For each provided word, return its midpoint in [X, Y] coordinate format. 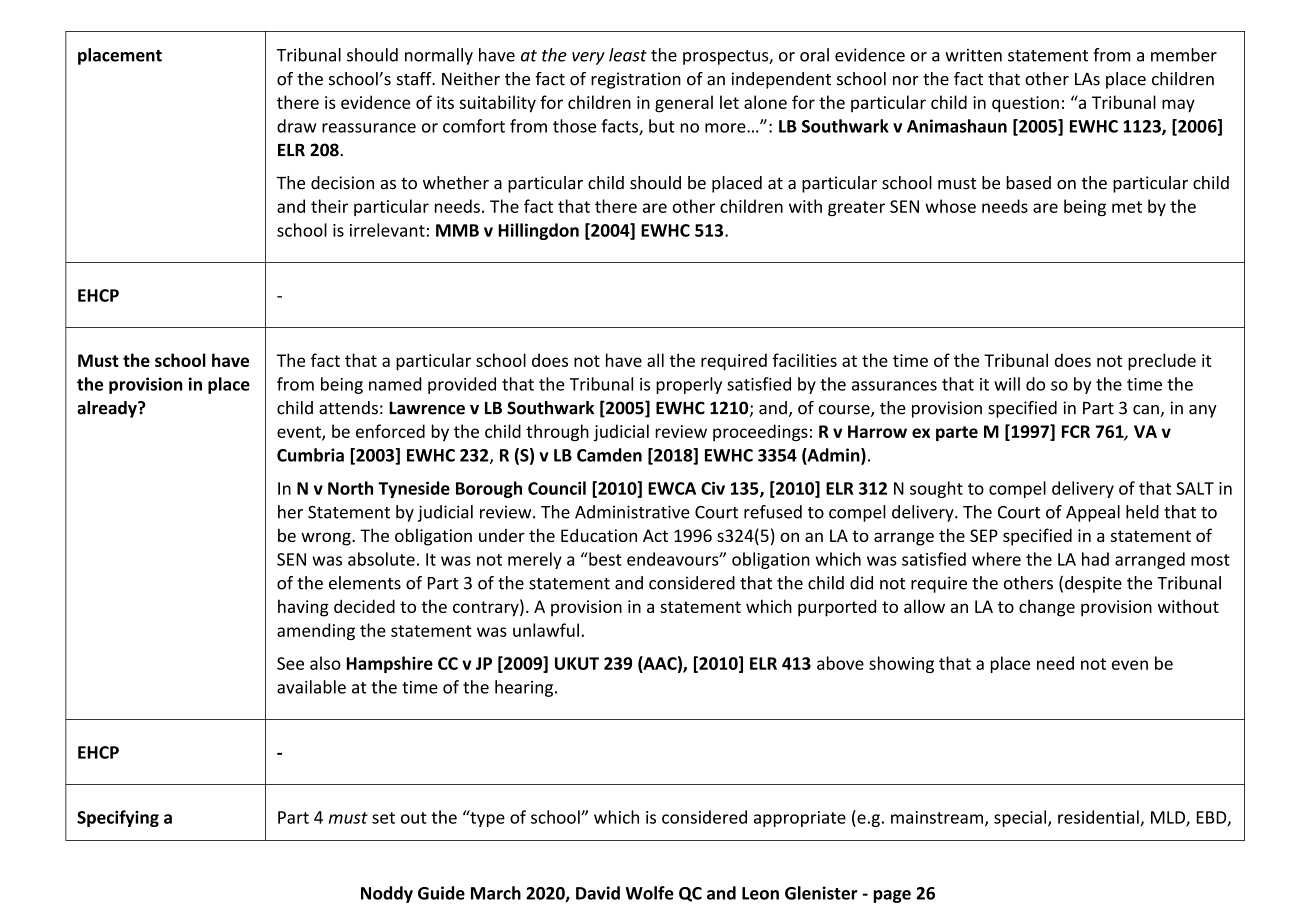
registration [636, 80]
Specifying [118, 818]
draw [296, 126]
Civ [713, 488]
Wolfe [649, 893]
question [1025, 104]
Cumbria [310, 455]
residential [1099, 818]
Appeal [1093, 513]
